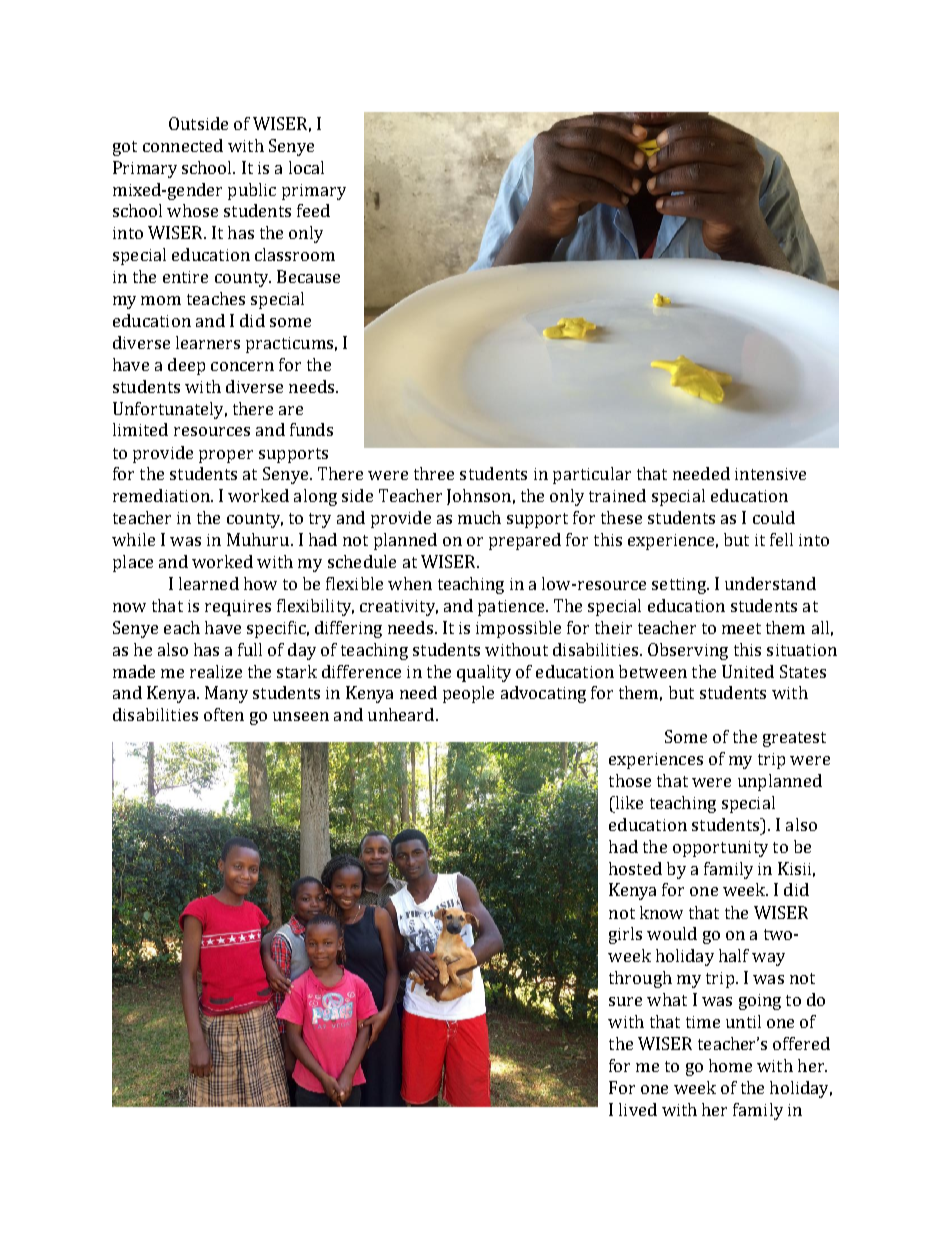 The height and width of the image is (1233, 952). What do you see at coordinates (313, 210) in the image?
I see `feed` at bounding box center [313, 210].
